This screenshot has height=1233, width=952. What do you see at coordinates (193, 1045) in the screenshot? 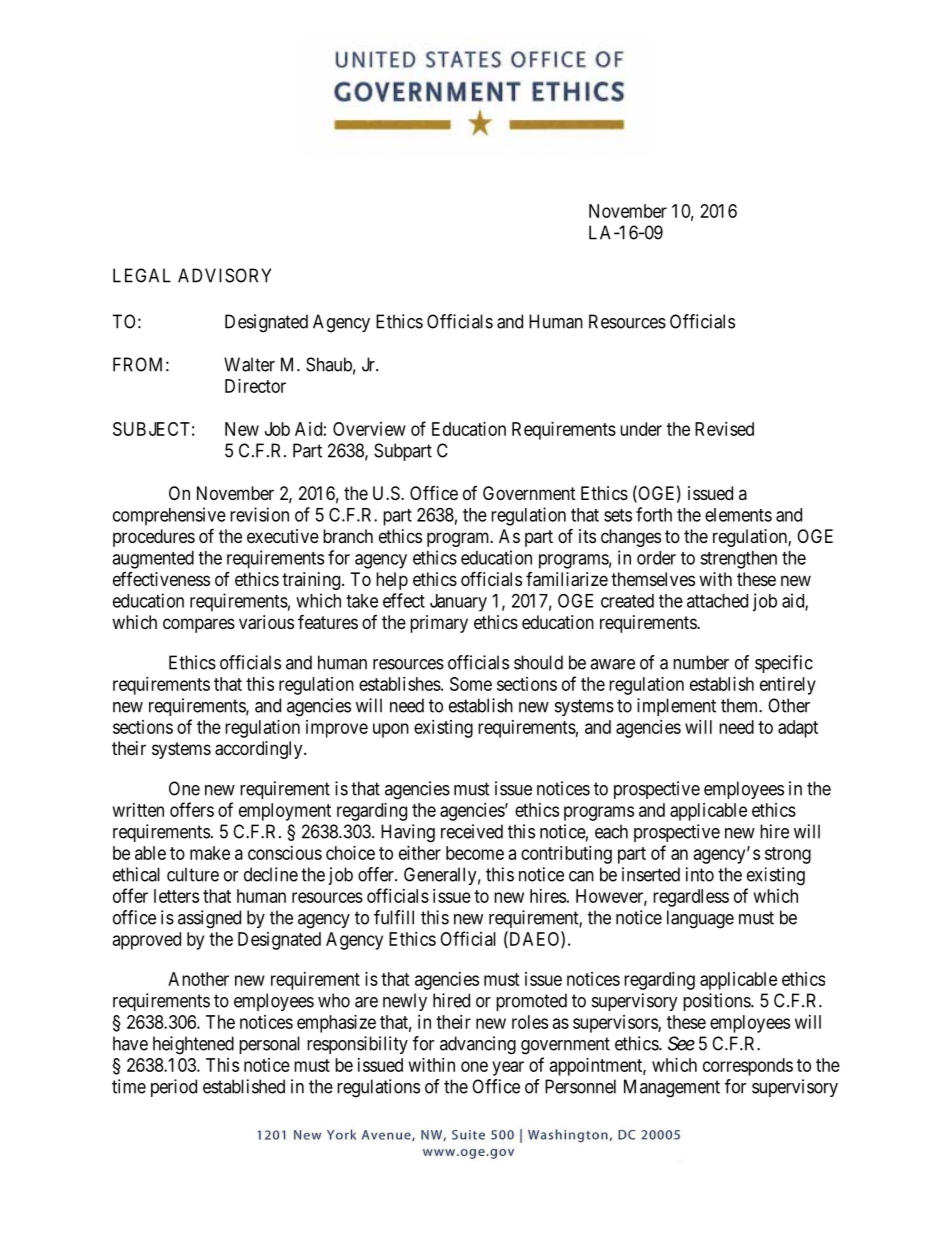
I see `heightened` at bounding box center [193, 1045].
